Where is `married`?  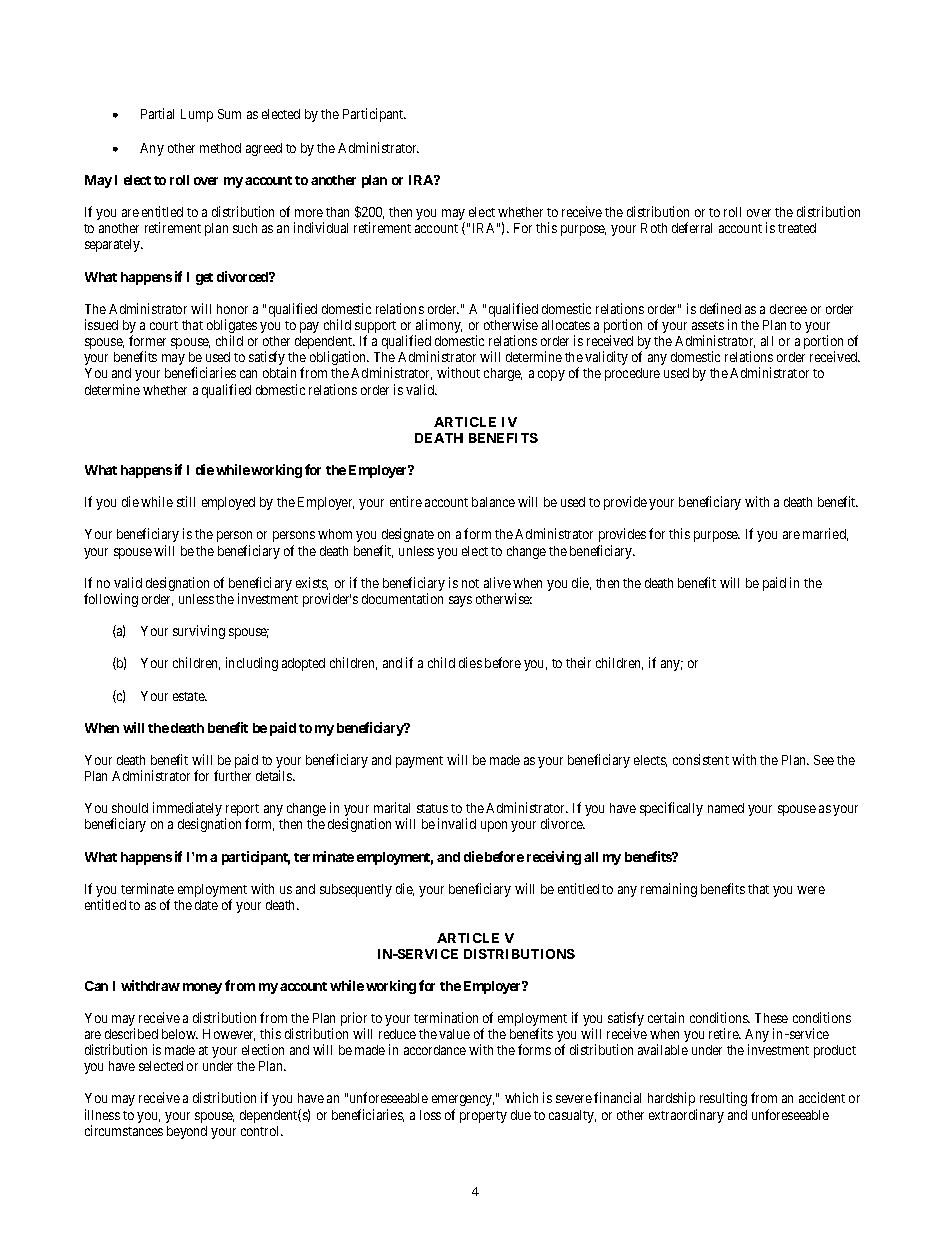 married is located at coordinates (825, 534).
